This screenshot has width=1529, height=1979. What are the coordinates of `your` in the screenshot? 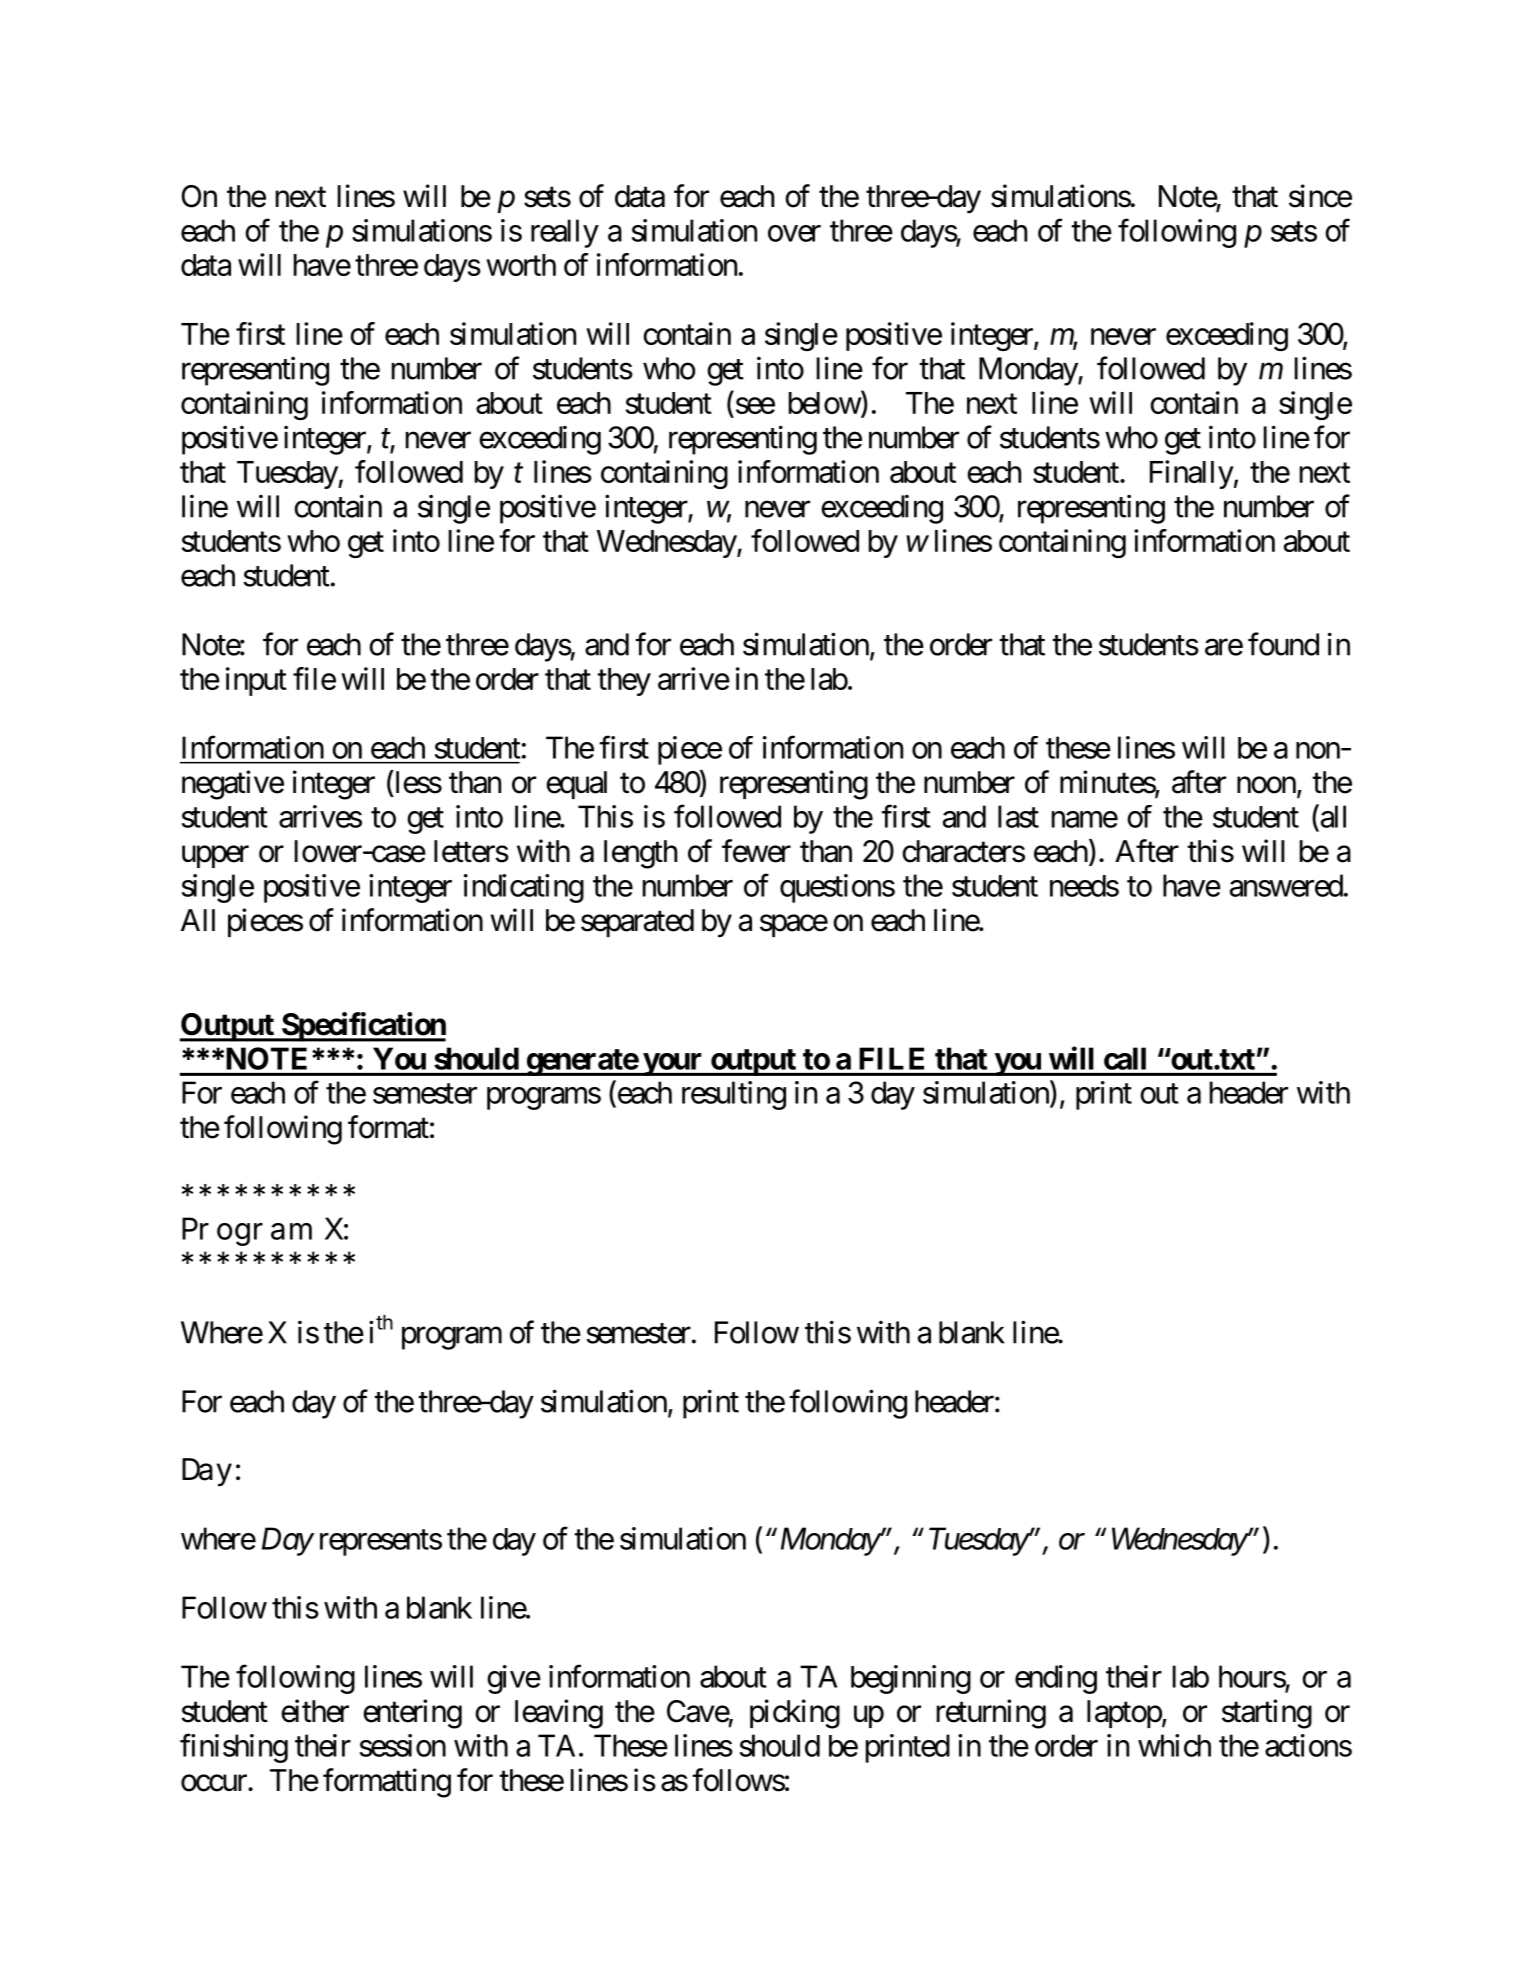 It's located at (673, 1064).
